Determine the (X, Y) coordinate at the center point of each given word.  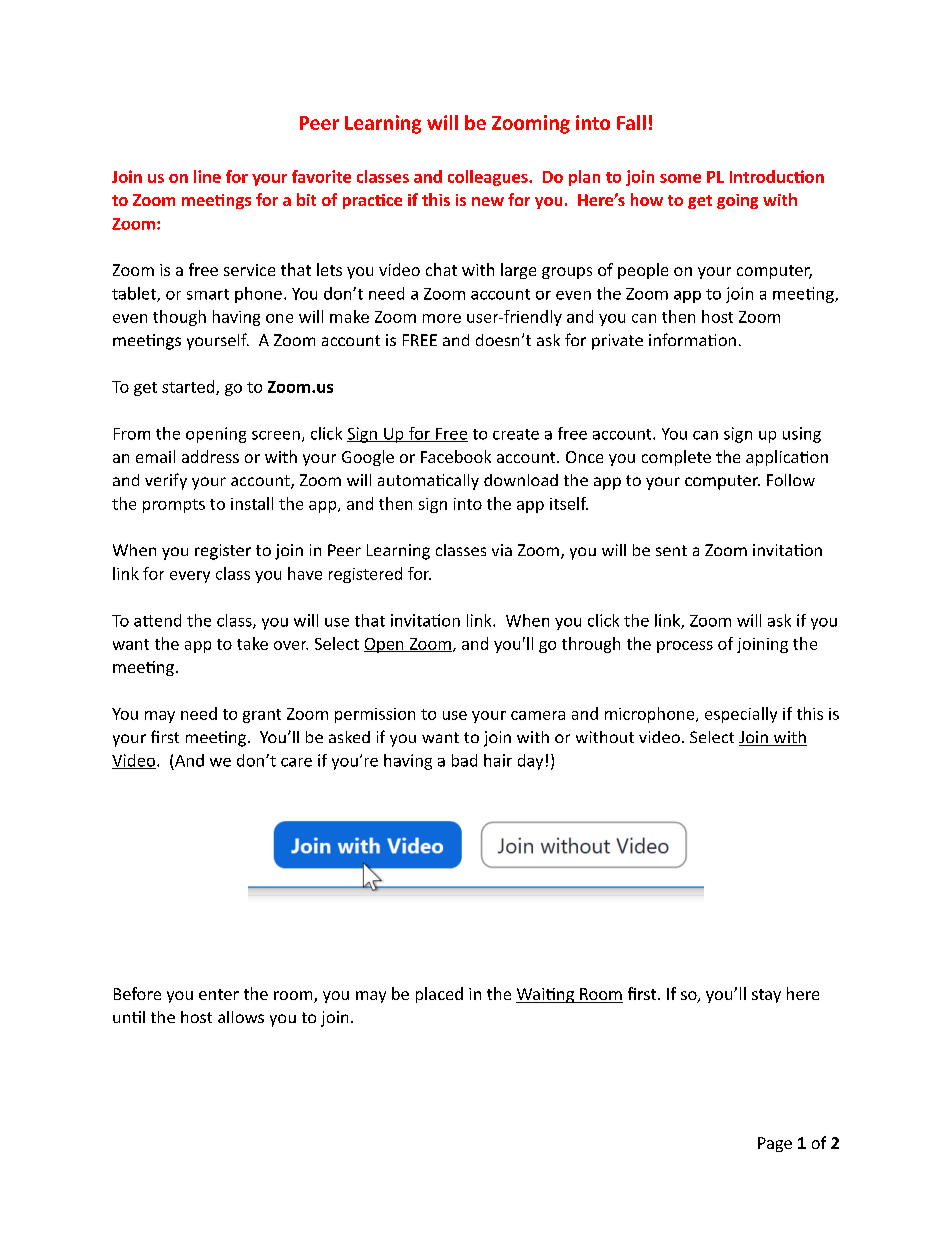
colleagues (489, 178)
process (685, 647)
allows (241, 1017)
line (207, 176)
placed (439, 995)
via (502, 550)
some (680, 178)
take (252, 643)
